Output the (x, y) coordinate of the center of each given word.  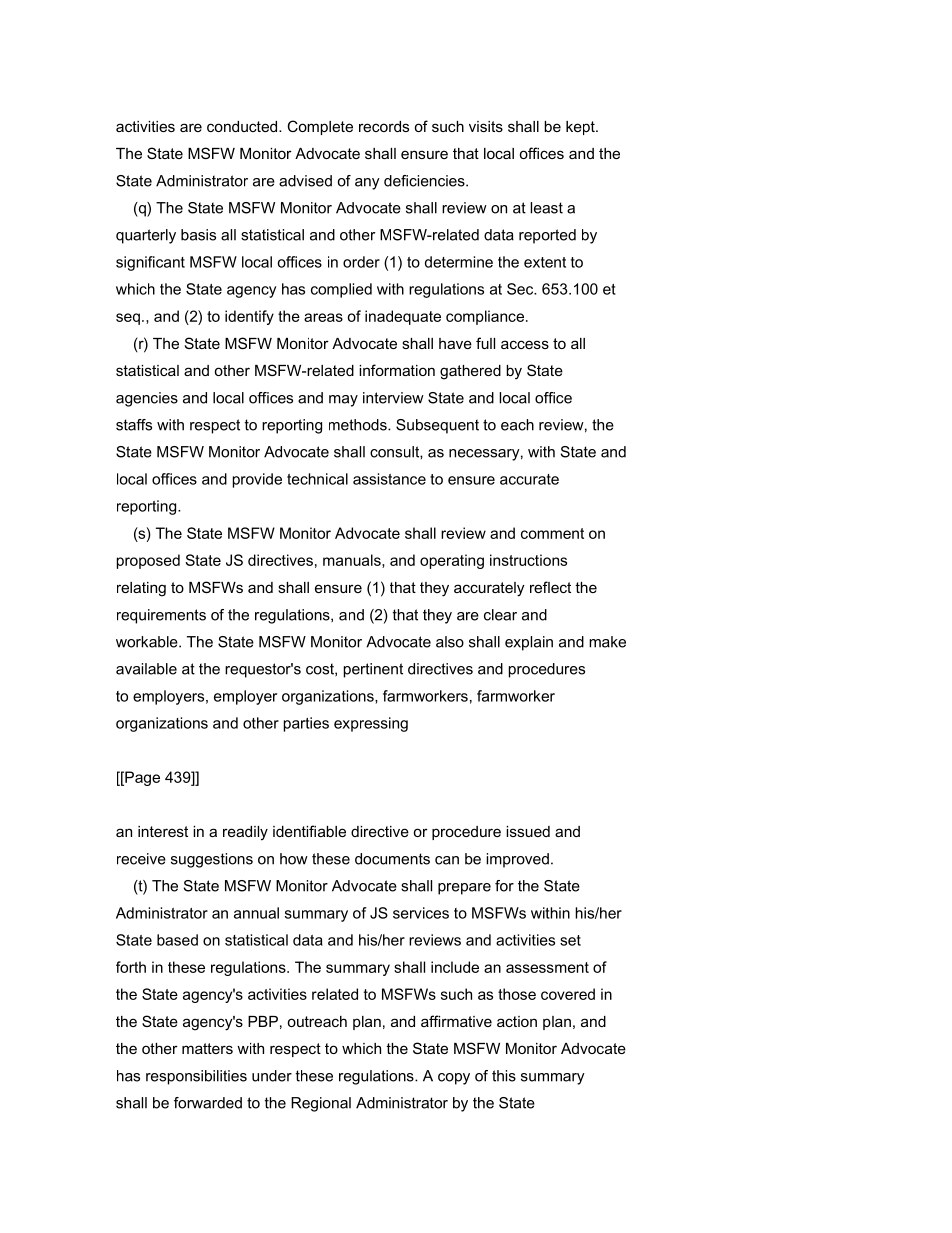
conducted (243, 126)
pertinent (373, 670)
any (367, 184)
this (504, 1076)
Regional (321, 1104)
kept (581, 128)
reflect (550, 587)
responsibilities (196, 1077)
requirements (161, 616)
